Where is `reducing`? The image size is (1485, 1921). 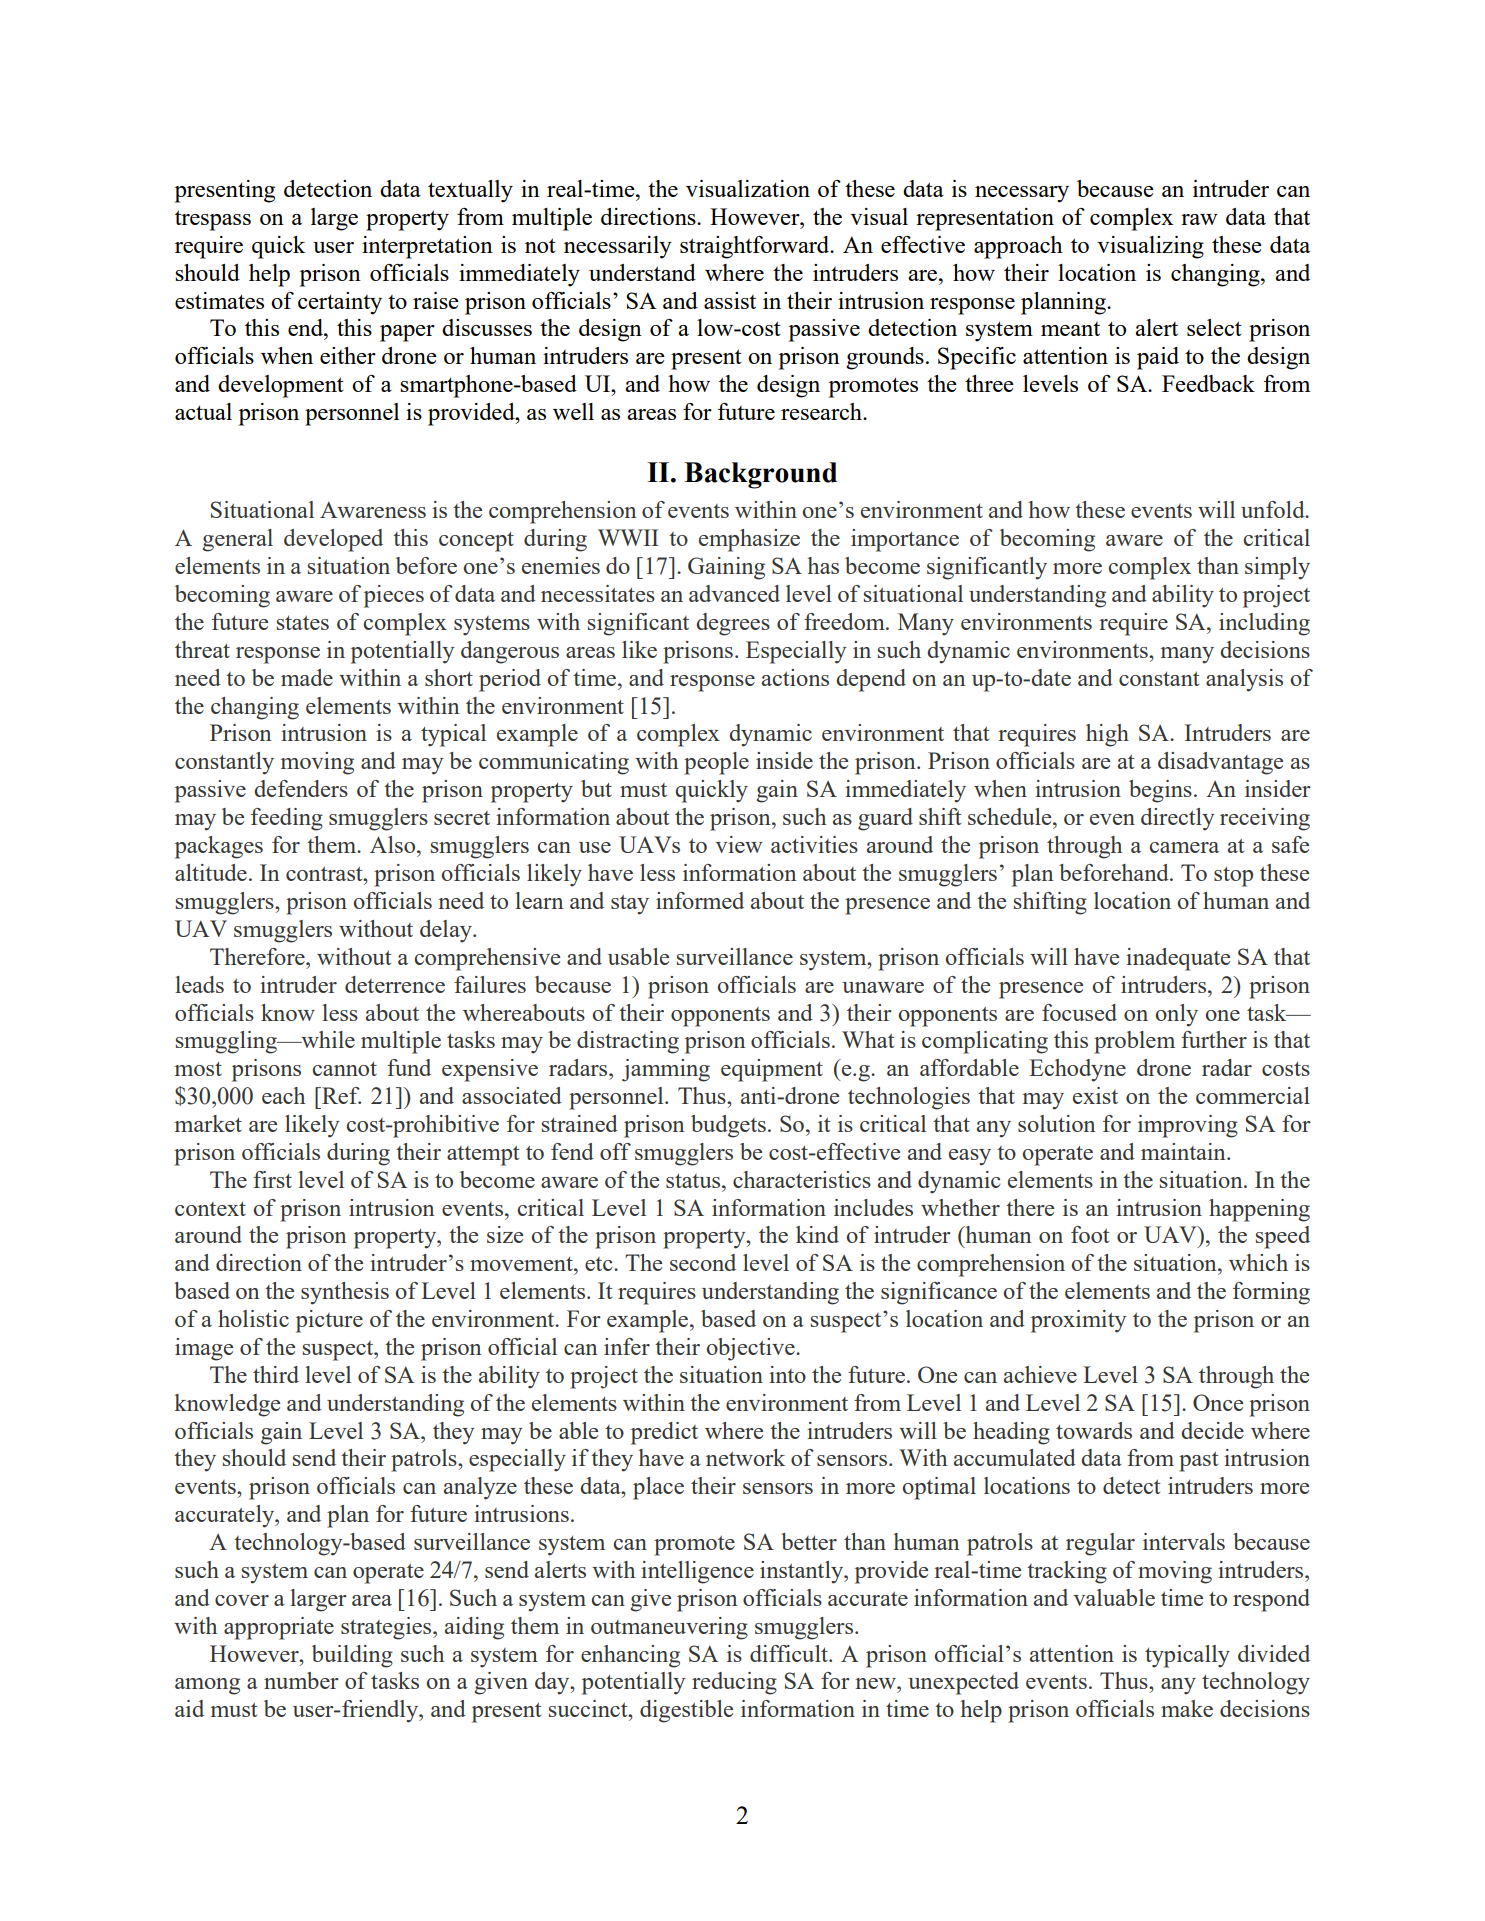
reducing is located at coordinates (734, 1683).
